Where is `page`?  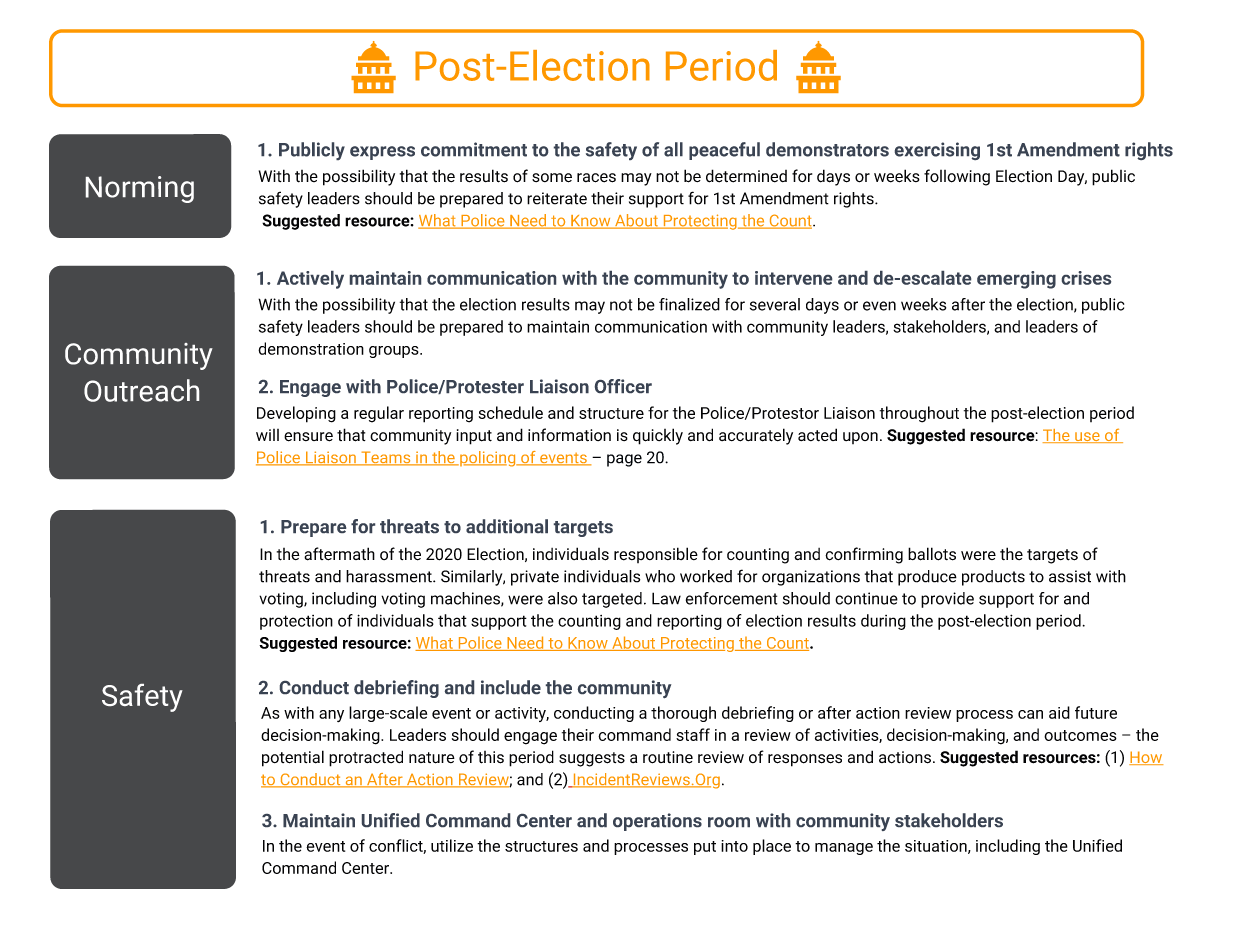 page is located at coordinates (624, 460).
